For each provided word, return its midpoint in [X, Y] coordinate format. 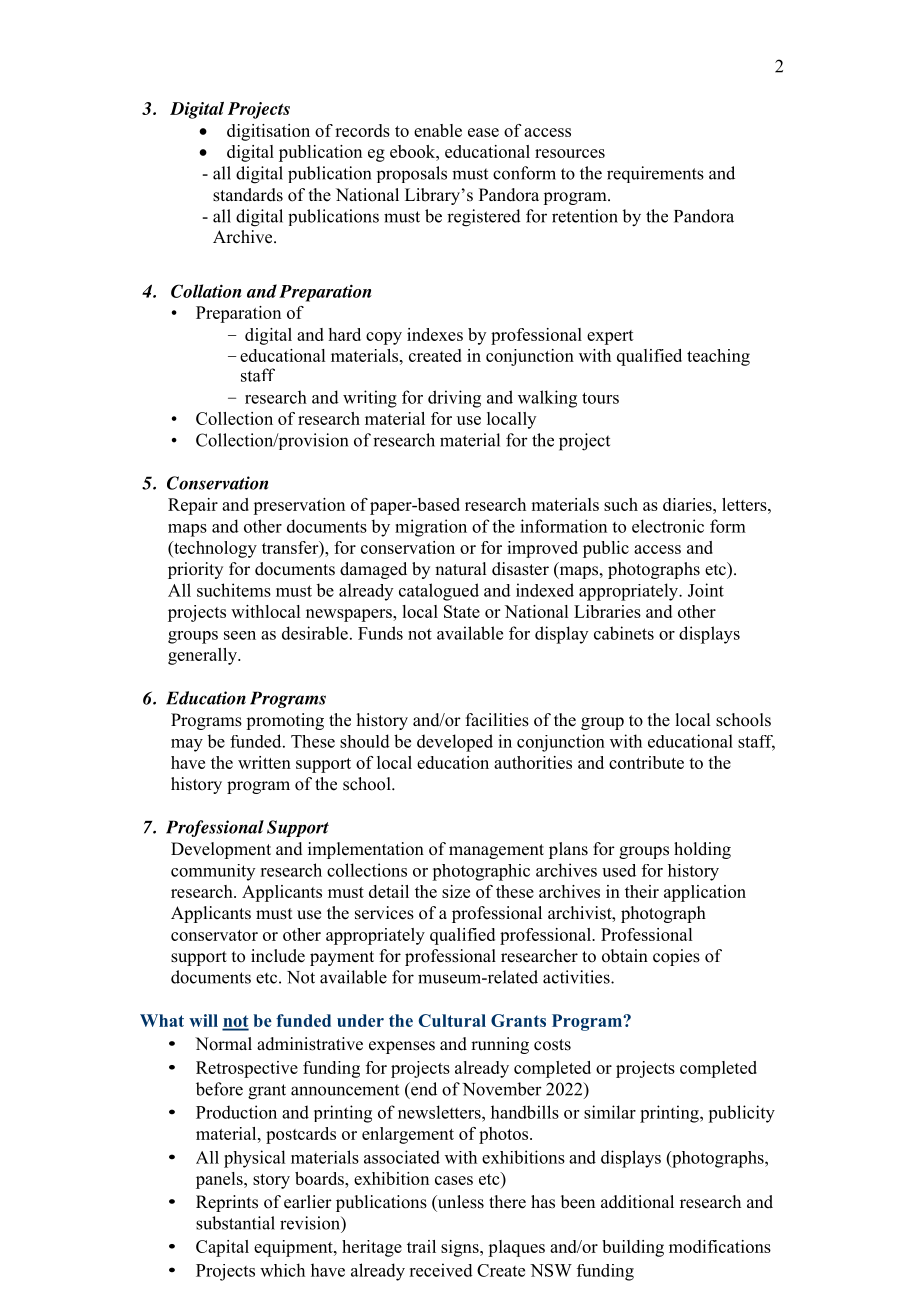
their [642, 891]
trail [421, 1246]
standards [248, 195]
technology [214, 549]
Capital [222, 1248]
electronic [668, 526]
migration [431, 528]
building [633, 1248]
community [213, 872]
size [456, 891]
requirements [655, 174]
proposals [412, 174]
